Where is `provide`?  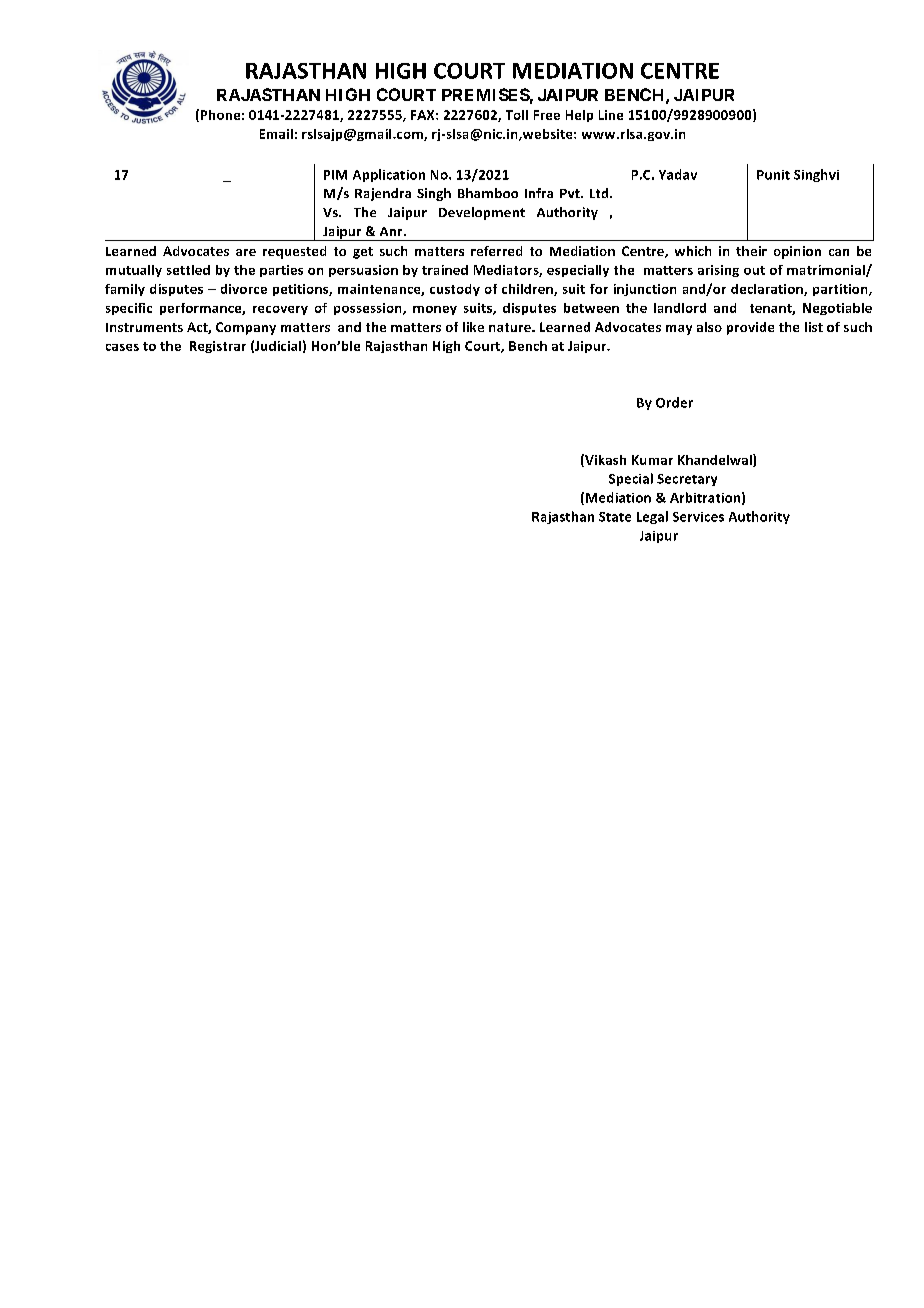 provide is located at coordinates (750, 328).
